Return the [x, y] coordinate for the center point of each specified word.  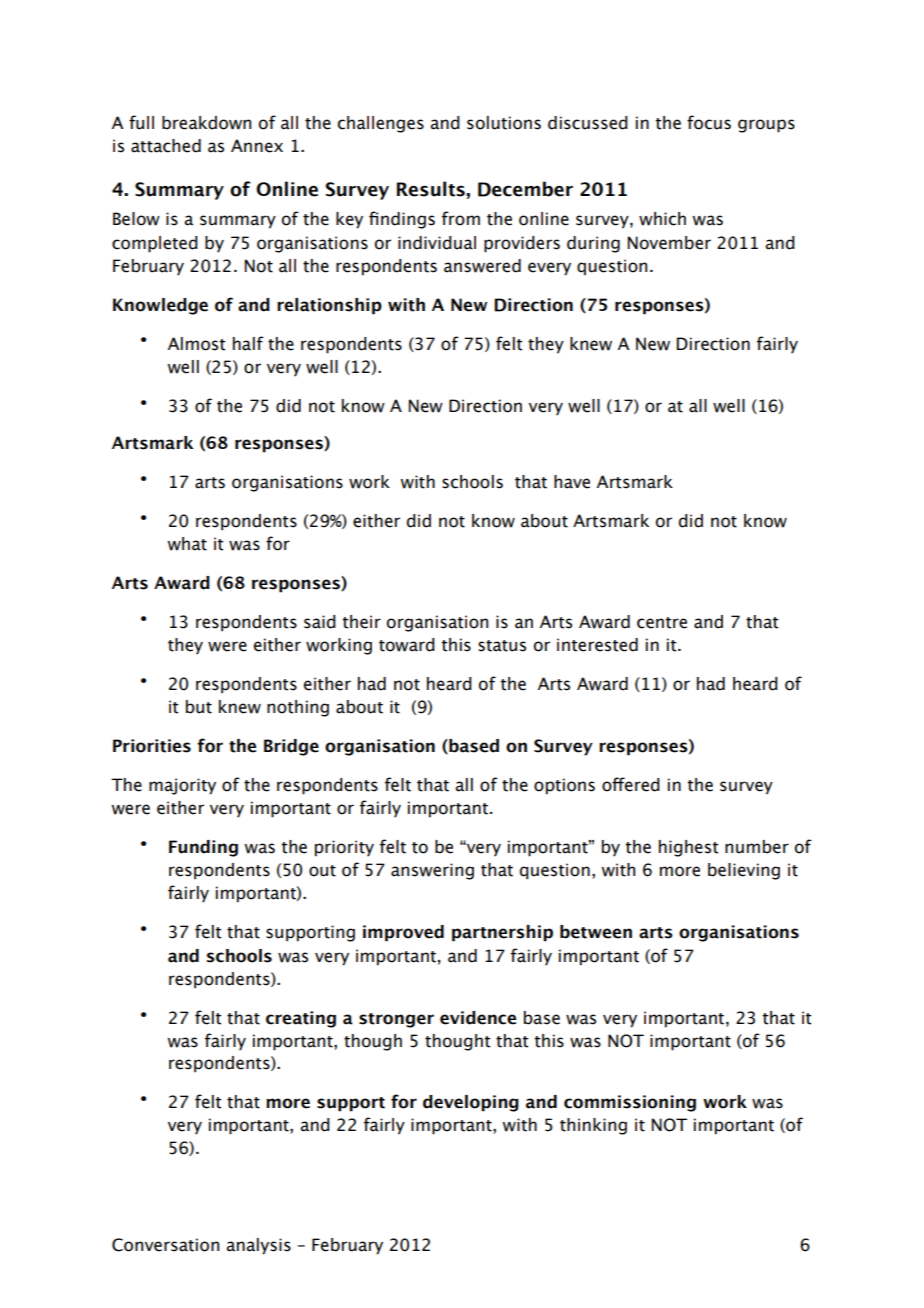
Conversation [165, 1245]
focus [709, 122]
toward [407, 645]
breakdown [206, 123]
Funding [203, 848]
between [596, 932]
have [572, 482]
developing [471, 1103]
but [199, 707]
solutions [504, 123]
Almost [196, 344]
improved [403, 933]
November [669, 243]
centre [662, 623]
